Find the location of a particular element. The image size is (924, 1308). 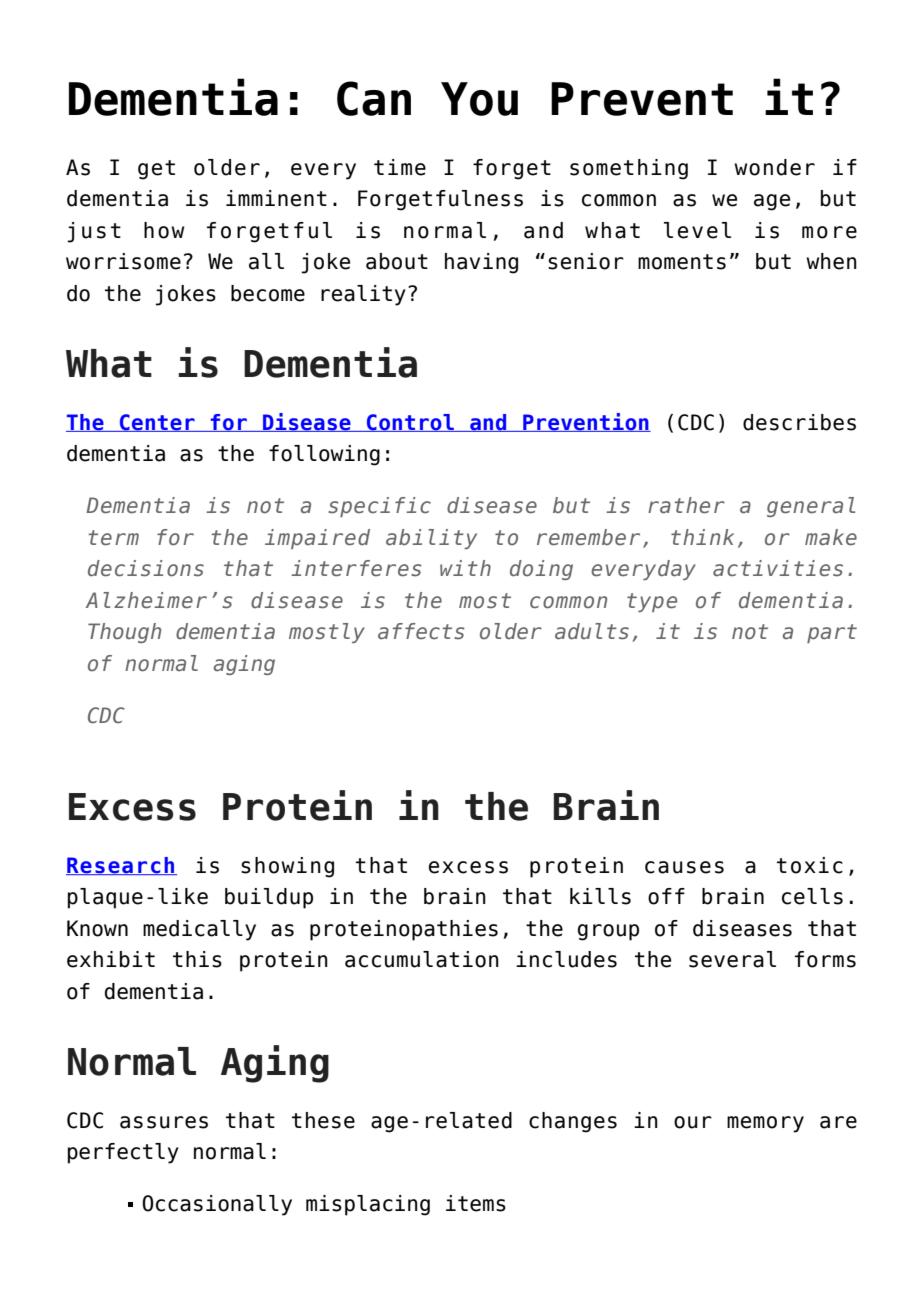

Occasionally is located at coordinates (217, 1205).
